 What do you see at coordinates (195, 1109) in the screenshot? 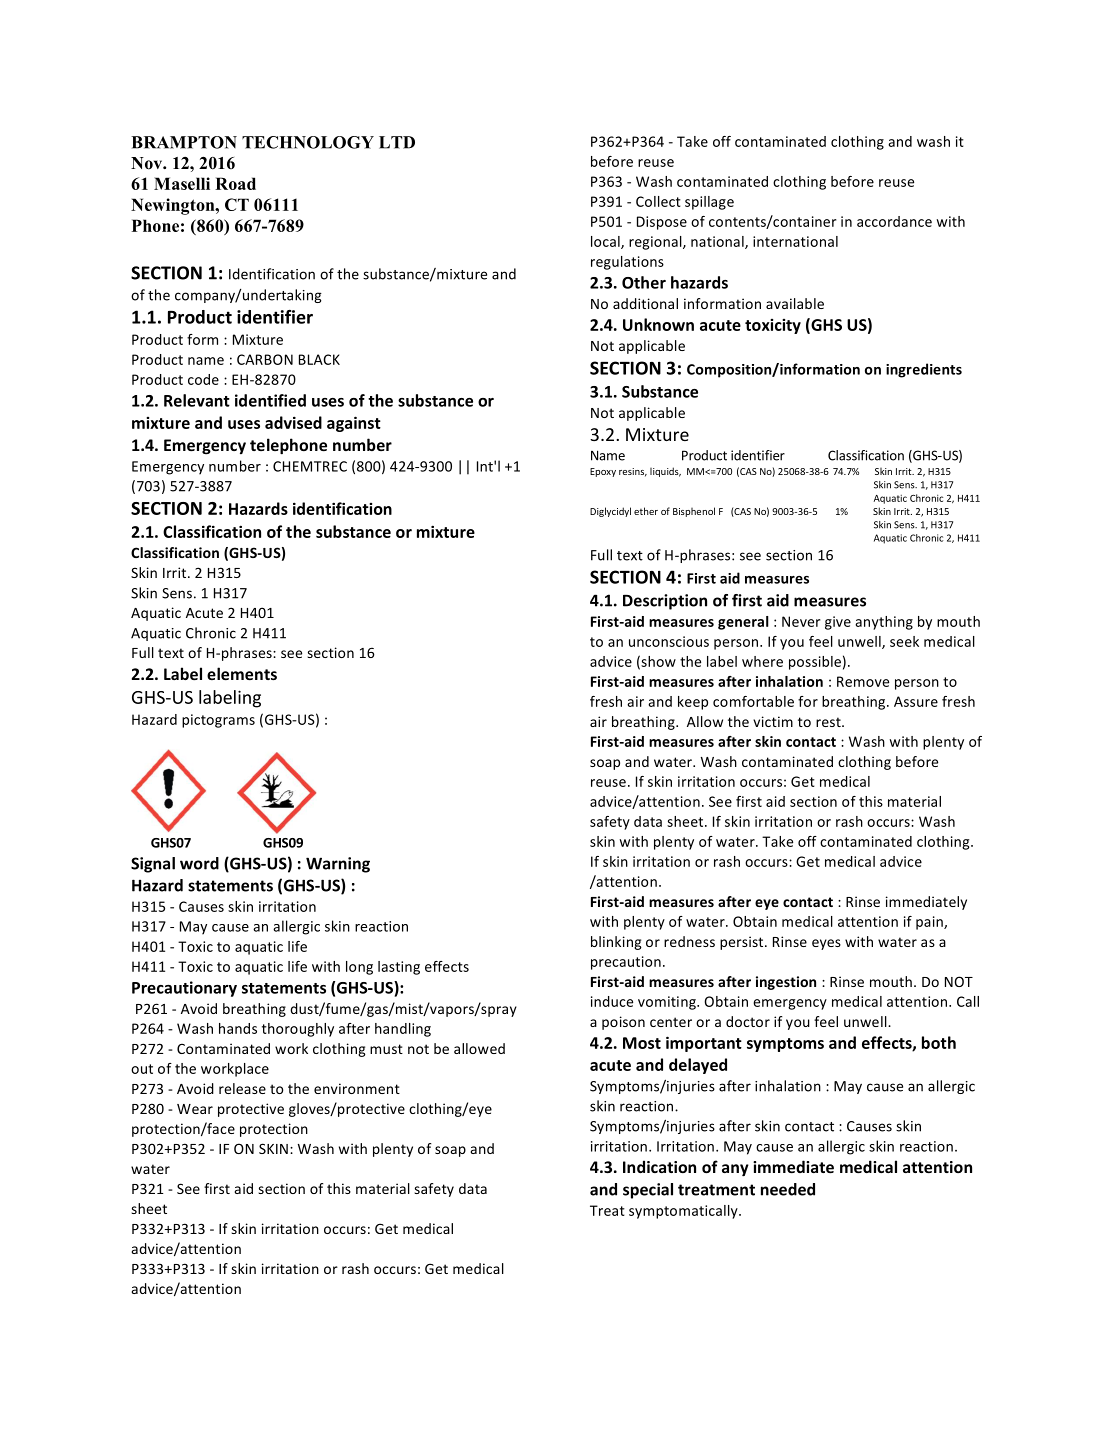
I see `Wear` at bounding box center [195, 1109].
